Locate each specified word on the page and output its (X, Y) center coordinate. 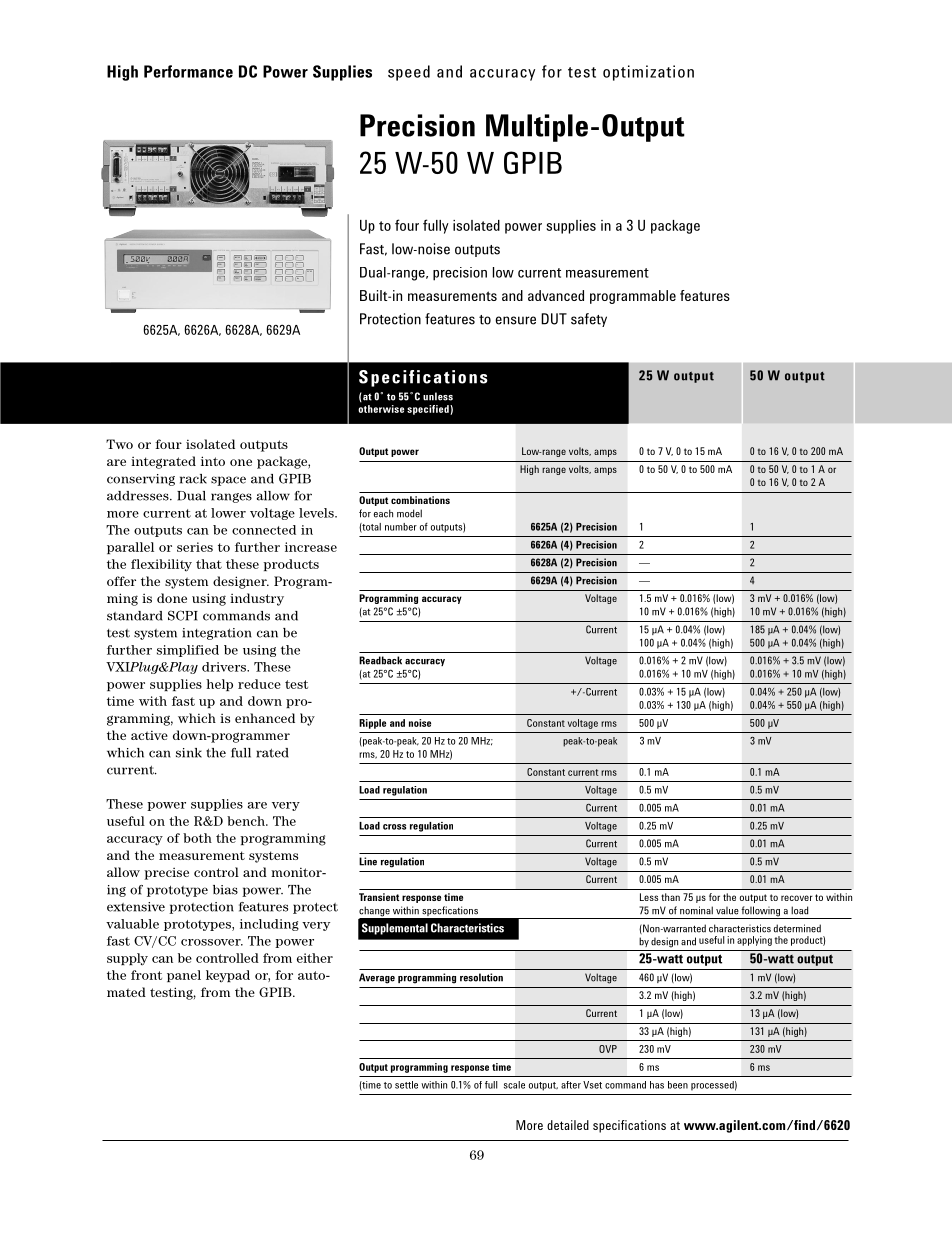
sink (189, 753)
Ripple (372, 724)
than (670, 897)
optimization (648, 73)
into (213, 461)
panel (184, 976)
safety (589, 320)
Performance (188, 71)
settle (406, 1085)
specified (429, 410)
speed (409, 73)
